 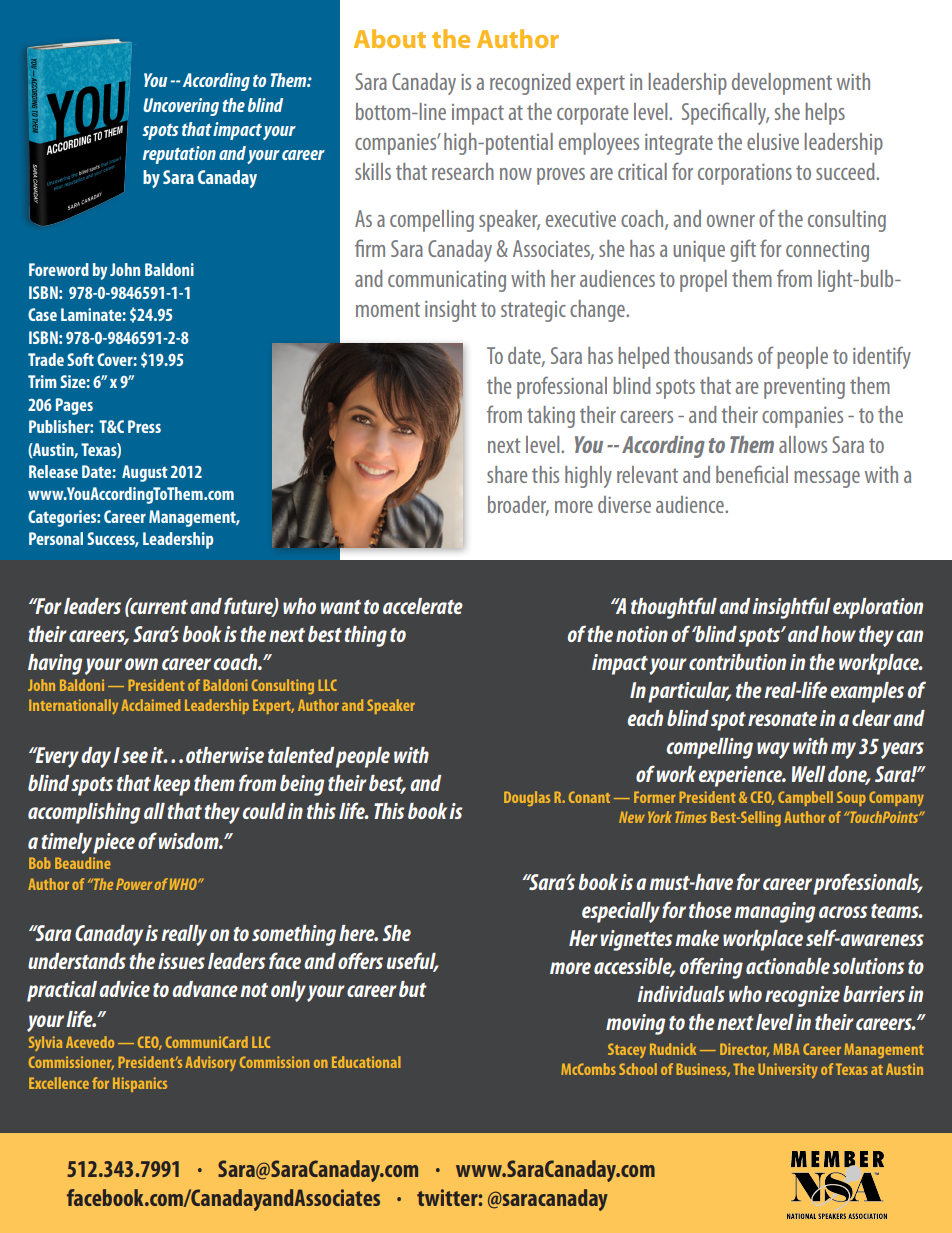 What do you see at coordinates (179, 155) in the screenshot?
I see `reputation` at bounding box center [179, 155].
